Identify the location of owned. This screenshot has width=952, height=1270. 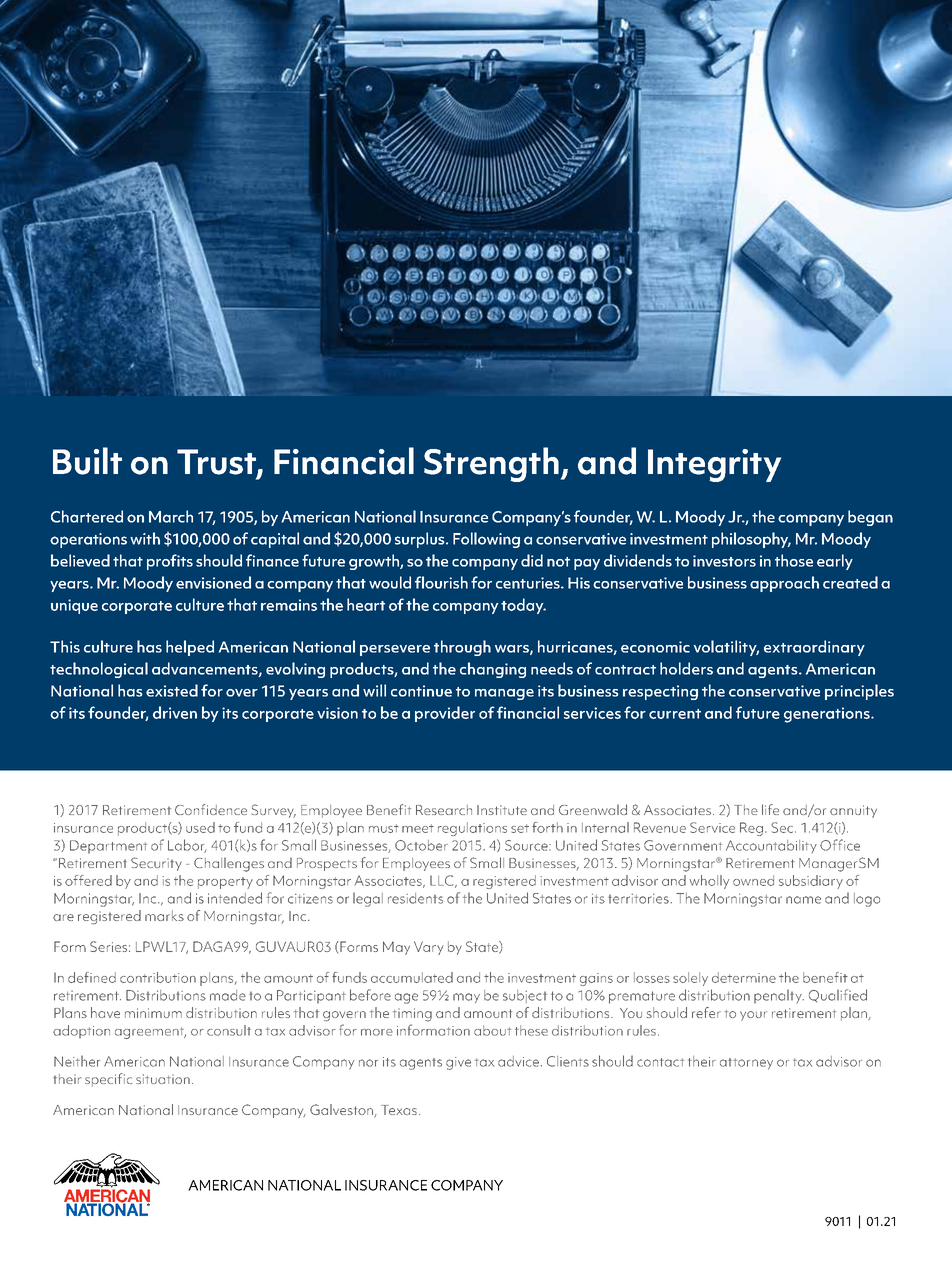
(753, 880).
